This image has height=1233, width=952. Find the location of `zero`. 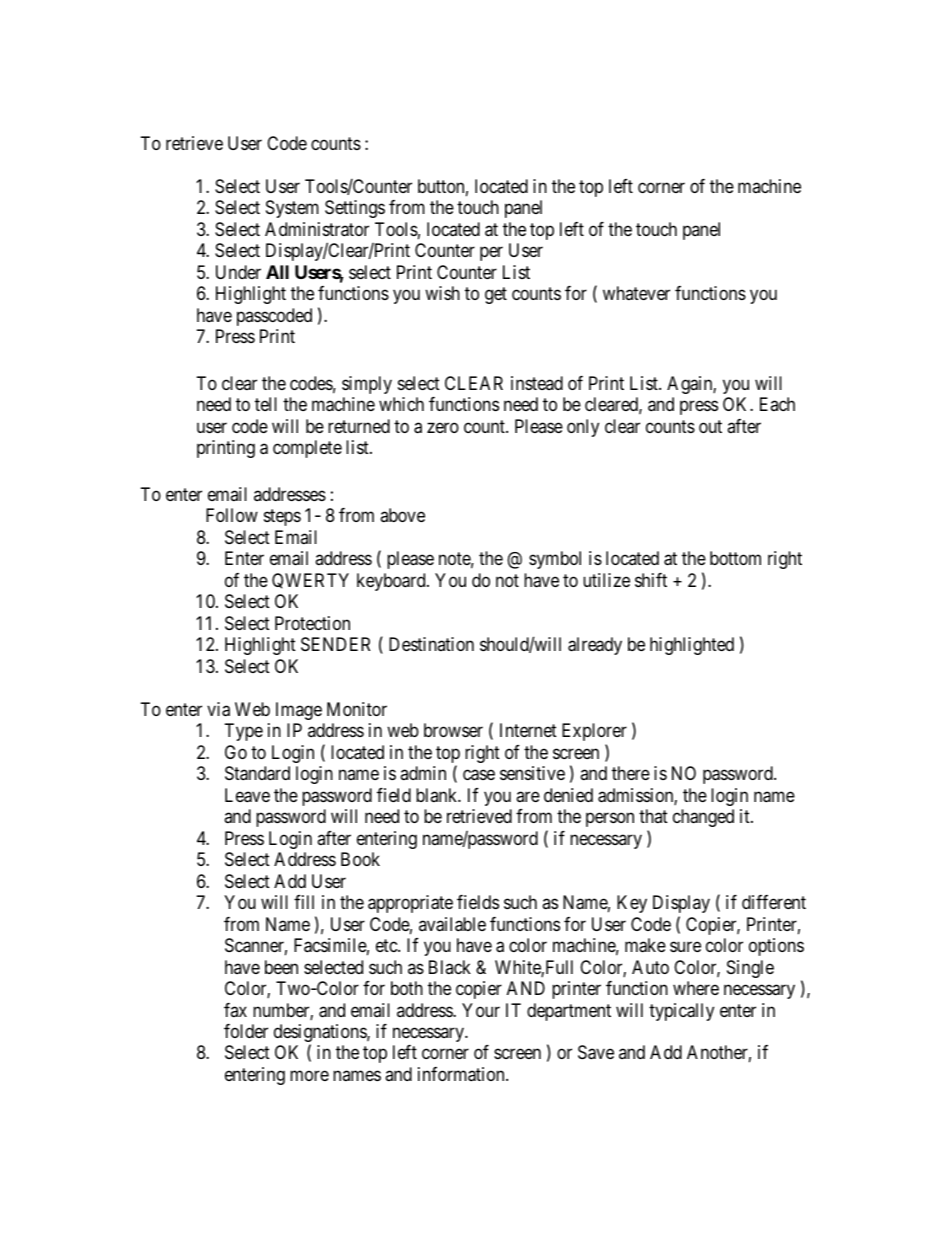

zero is located at coordinates (443, 427).
